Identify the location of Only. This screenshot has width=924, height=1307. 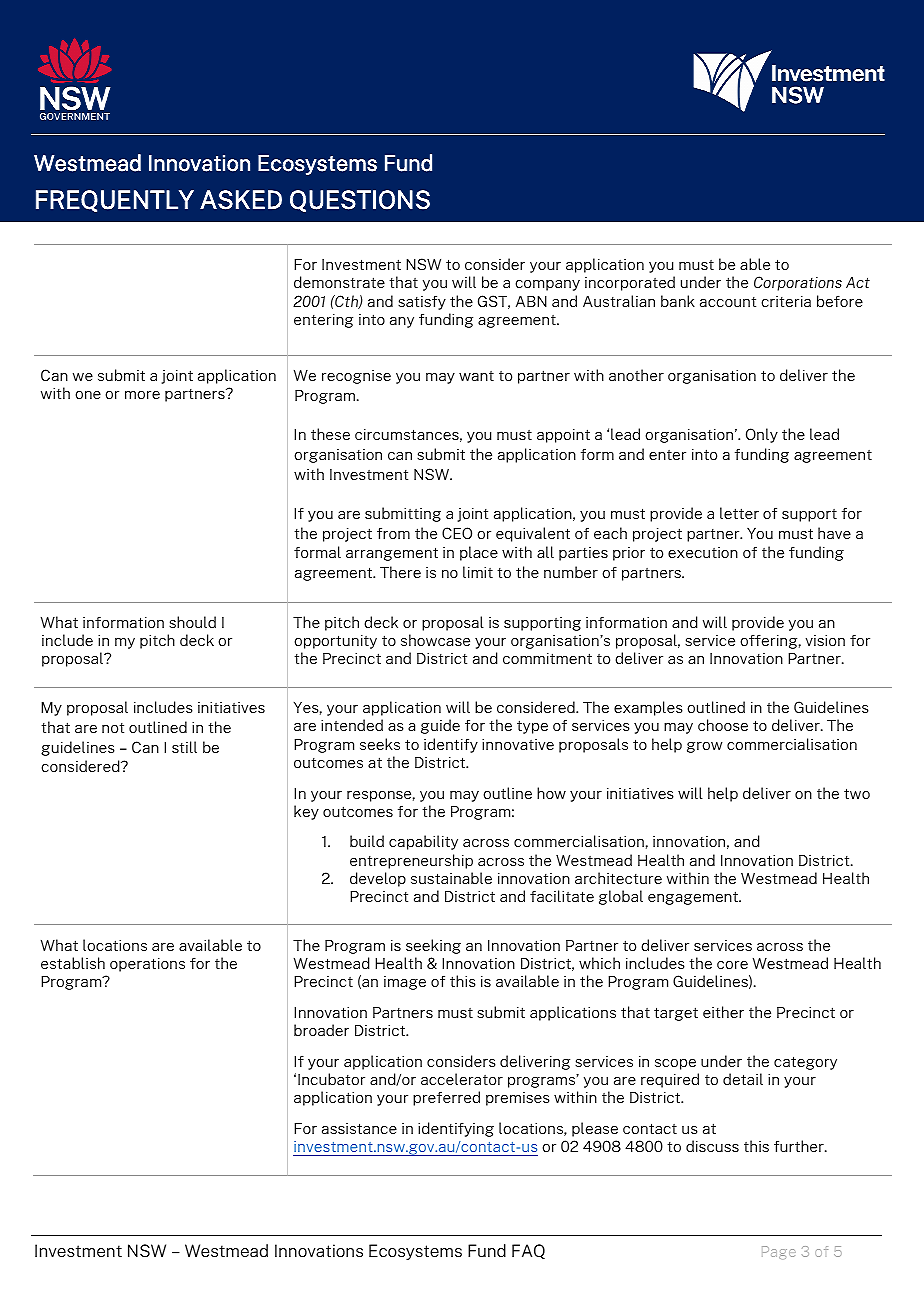
(762, 435).
